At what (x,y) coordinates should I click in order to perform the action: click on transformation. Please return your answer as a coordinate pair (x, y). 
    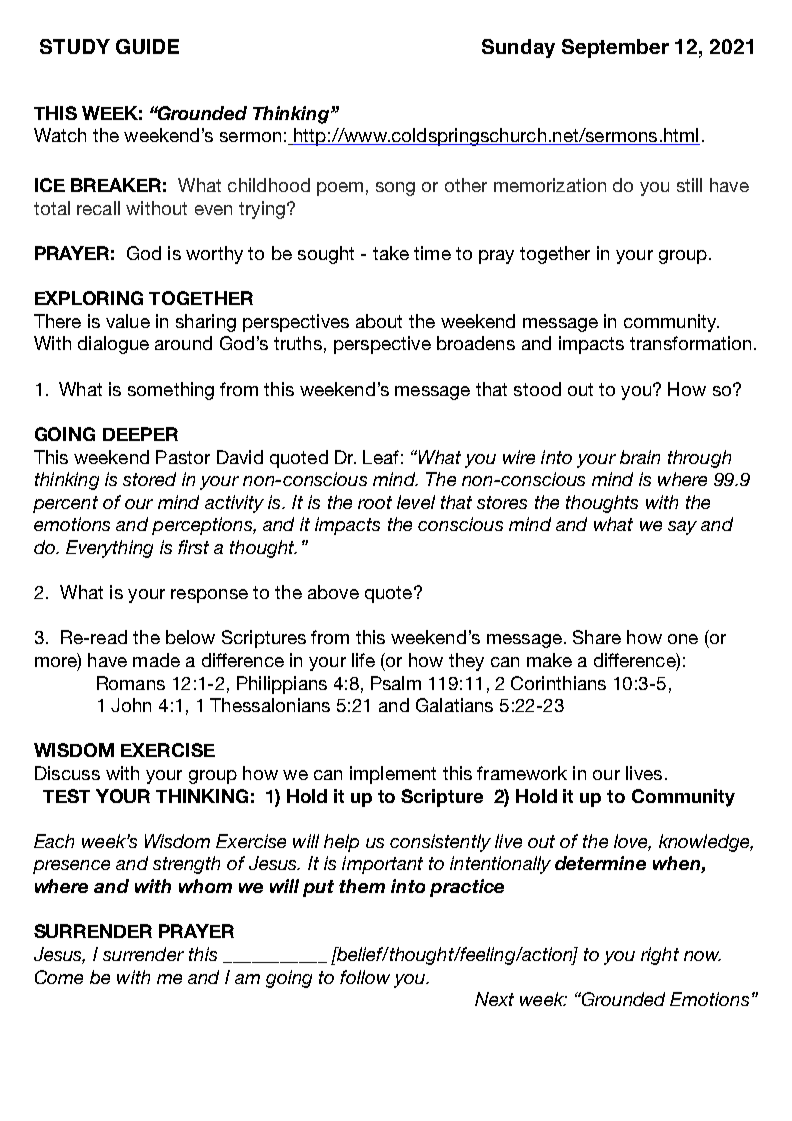
    Looking at the image, I should click on (690, 343).
